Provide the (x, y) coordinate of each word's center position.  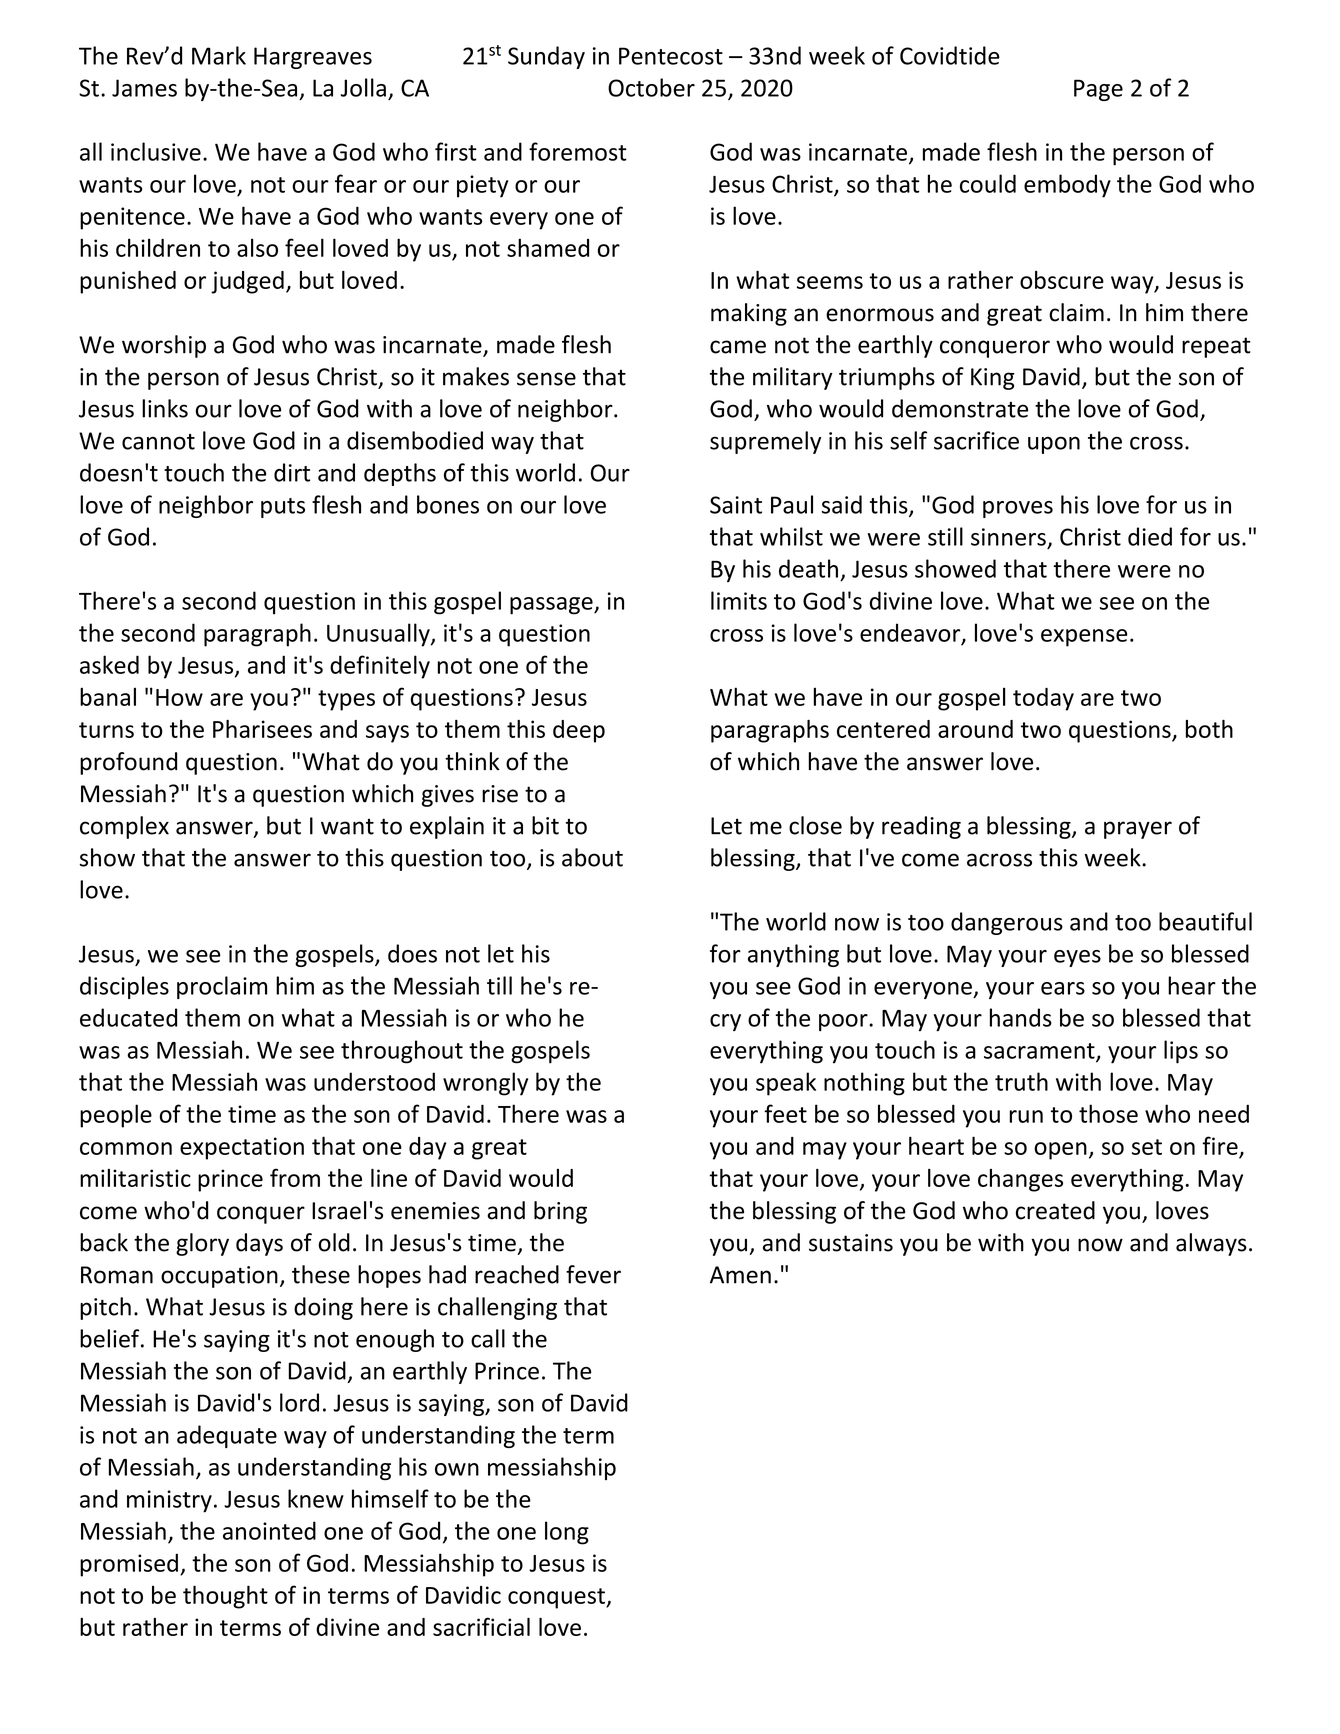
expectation (242, 1148)
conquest (557, 1598)
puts (283, 508)
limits (739, 600)
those (1108, 1113)
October (651, 87)
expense (1084, 638)
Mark (219, 55)
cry (725, 1022)
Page (1098, 90)
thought (225, 1597)
